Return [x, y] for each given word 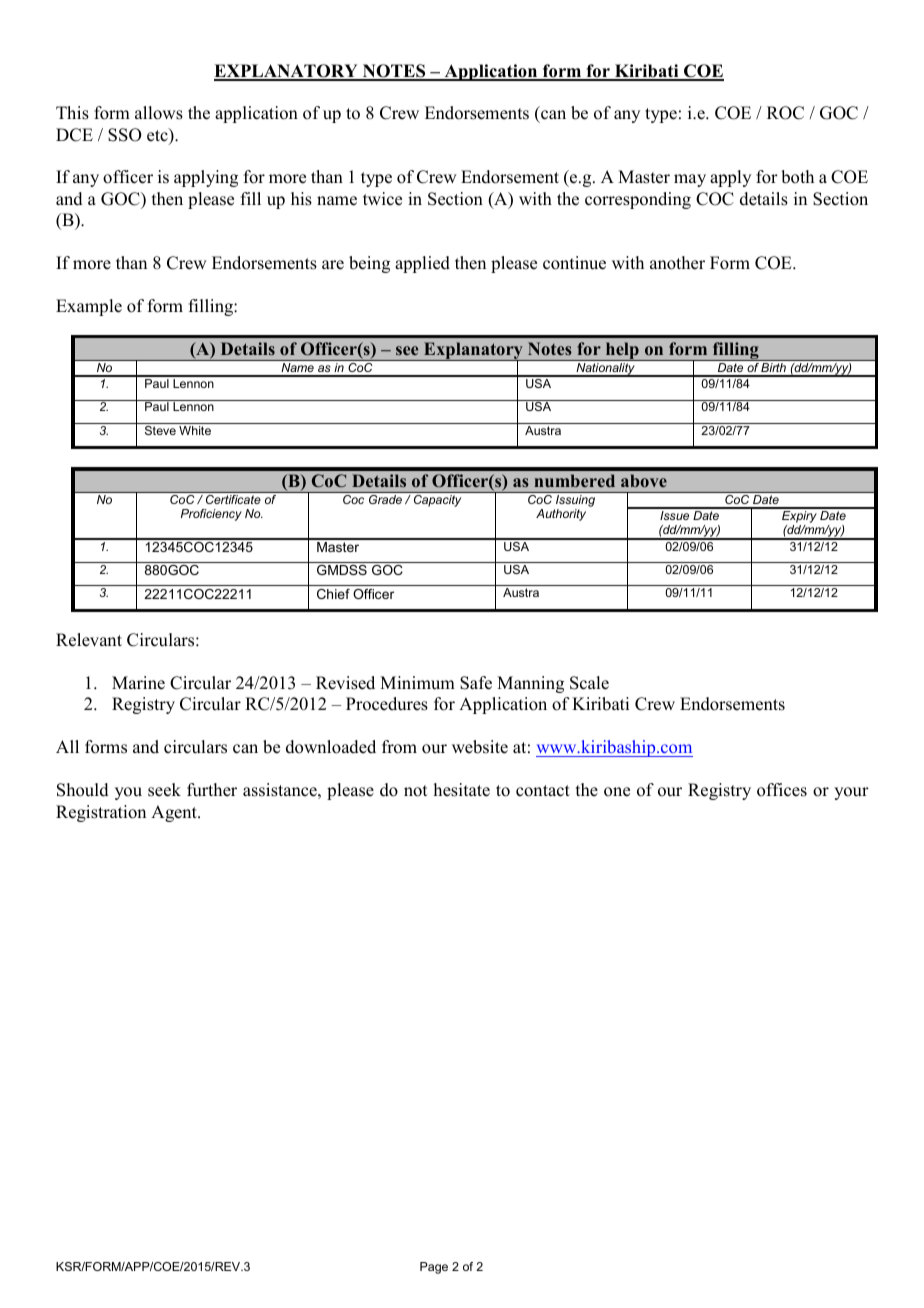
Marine [138, 683]
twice [382, 199]
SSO [125, 135]
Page [434, 1268]
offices [782, 790]
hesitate [462, 790]
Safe [476, 683]
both [797, 177]
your [851, 793]
